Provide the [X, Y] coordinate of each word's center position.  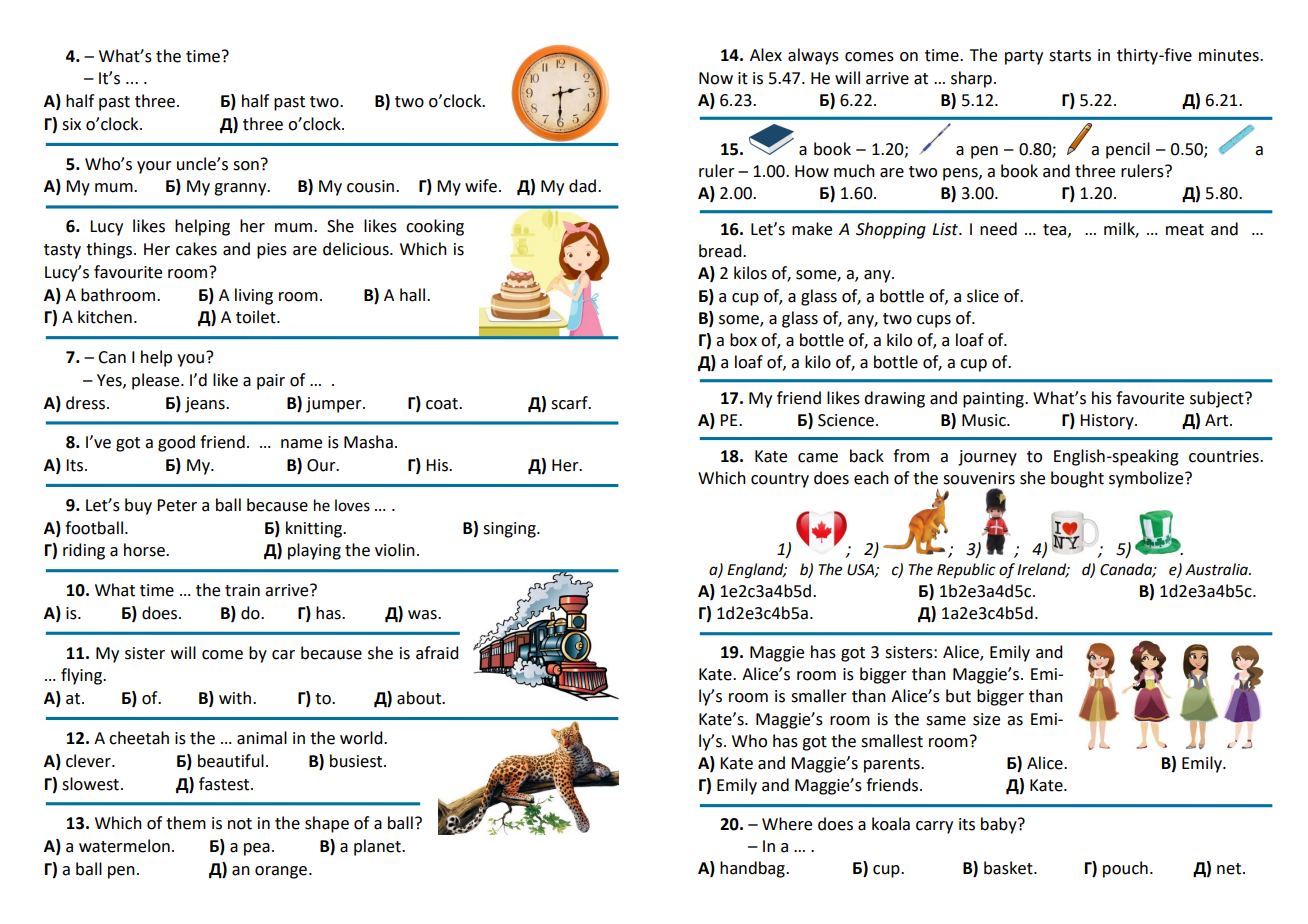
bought [1077, 479]
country [780, 480]
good [176, 443]
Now [716, 78]
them [186, 823]
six [71, 124]
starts [1070, 56]
